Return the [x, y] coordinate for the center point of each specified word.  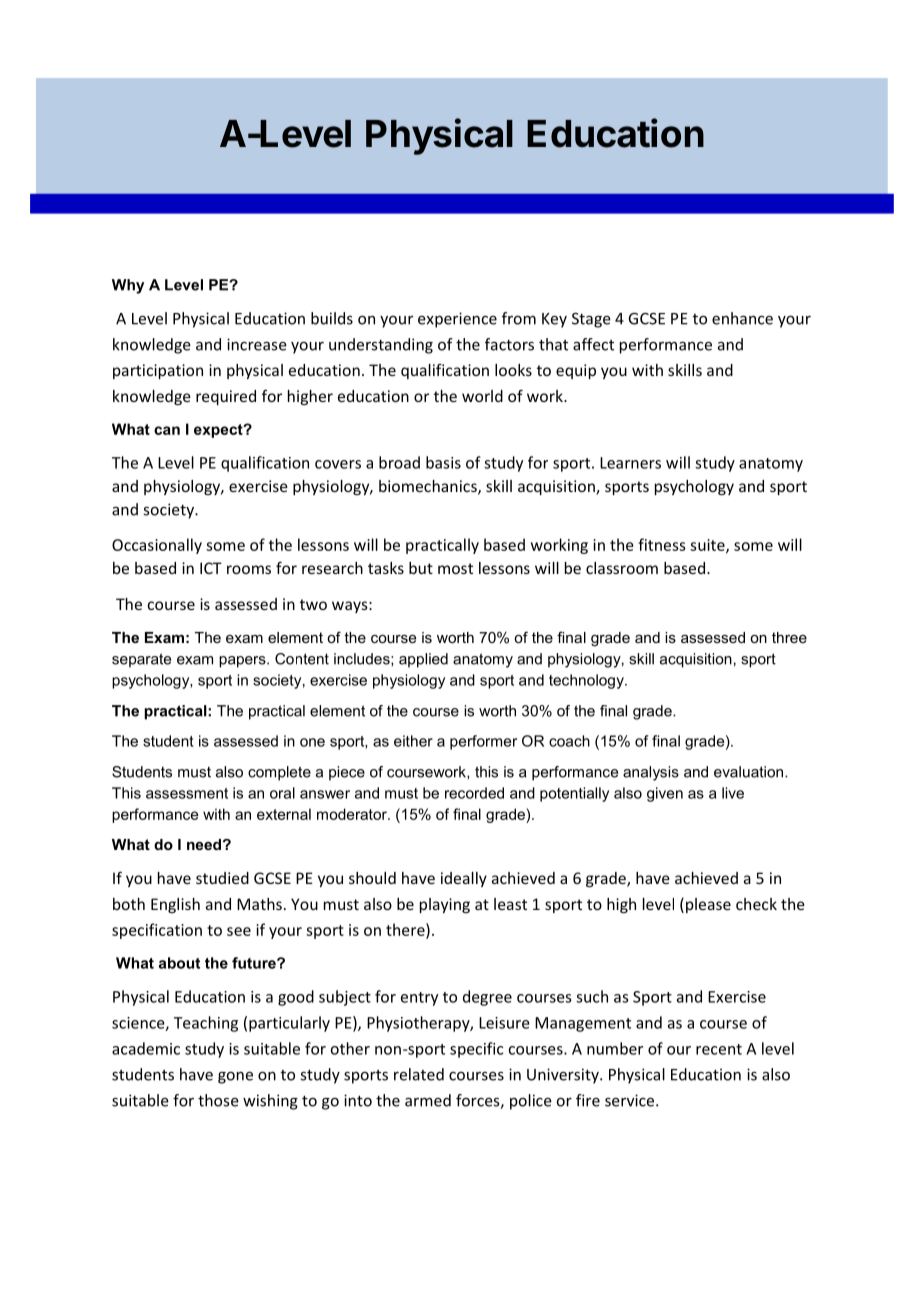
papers [243, 662]
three [789, 637]
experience [457, 320]
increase [257, 344]
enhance [742, 318]
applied [423, 660]
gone [235, 1077]
